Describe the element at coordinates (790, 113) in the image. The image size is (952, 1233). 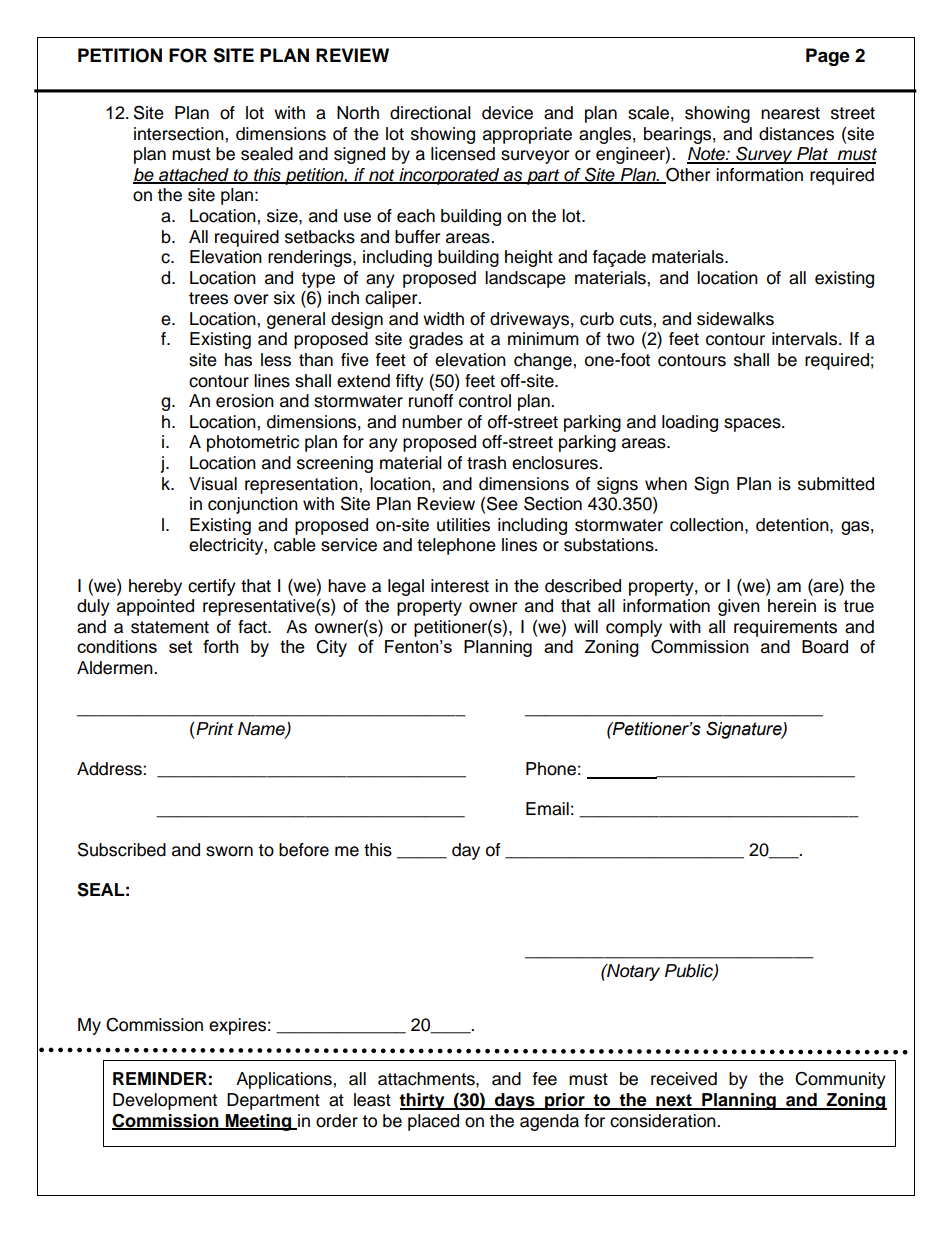
I see `nearest` at that location.
